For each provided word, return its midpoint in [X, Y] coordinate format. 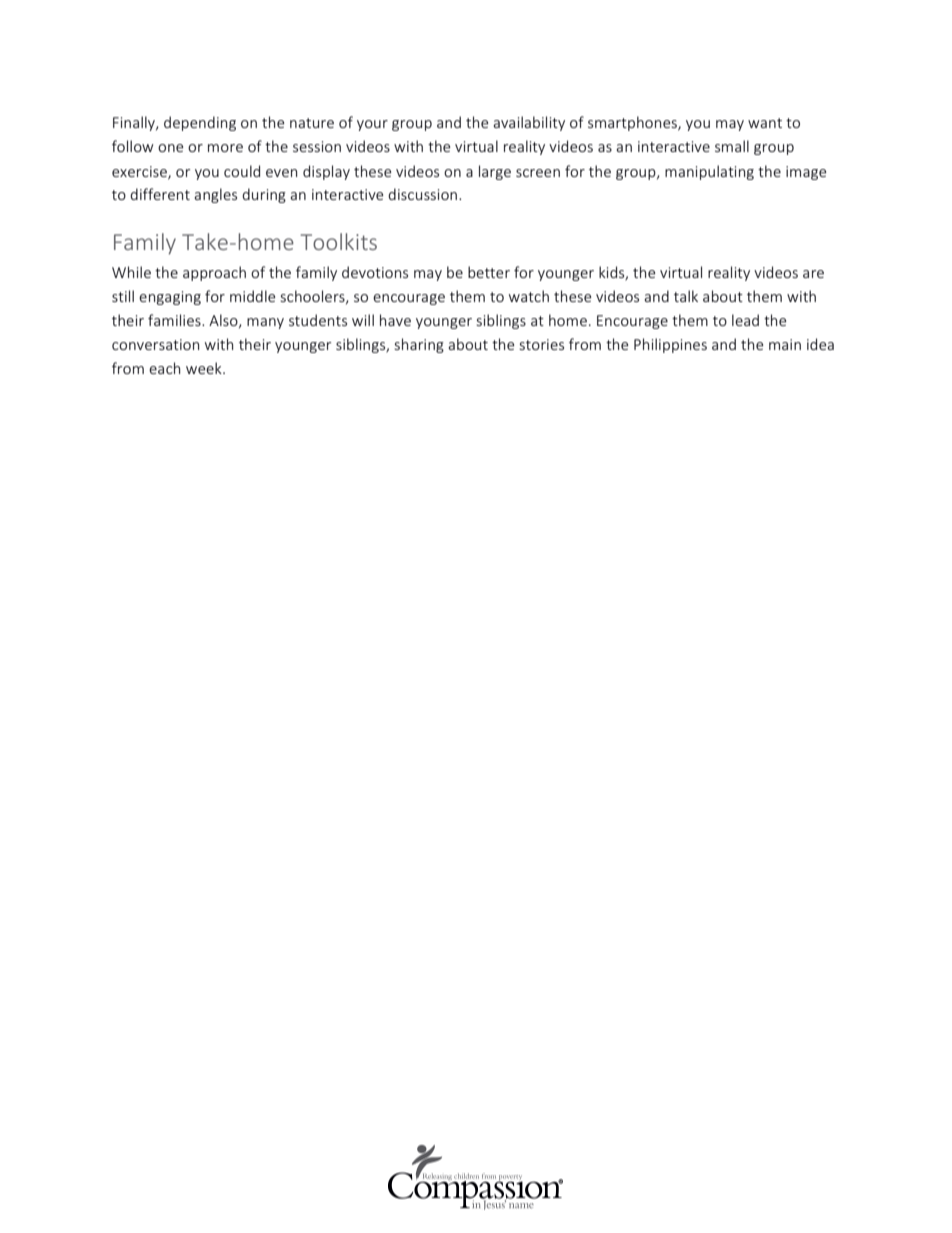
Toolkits [339, 241]
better [489, 272]
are [813, 274]
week [205, 368]
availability [529, 123]
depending [200, 123]
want [765, 123]
